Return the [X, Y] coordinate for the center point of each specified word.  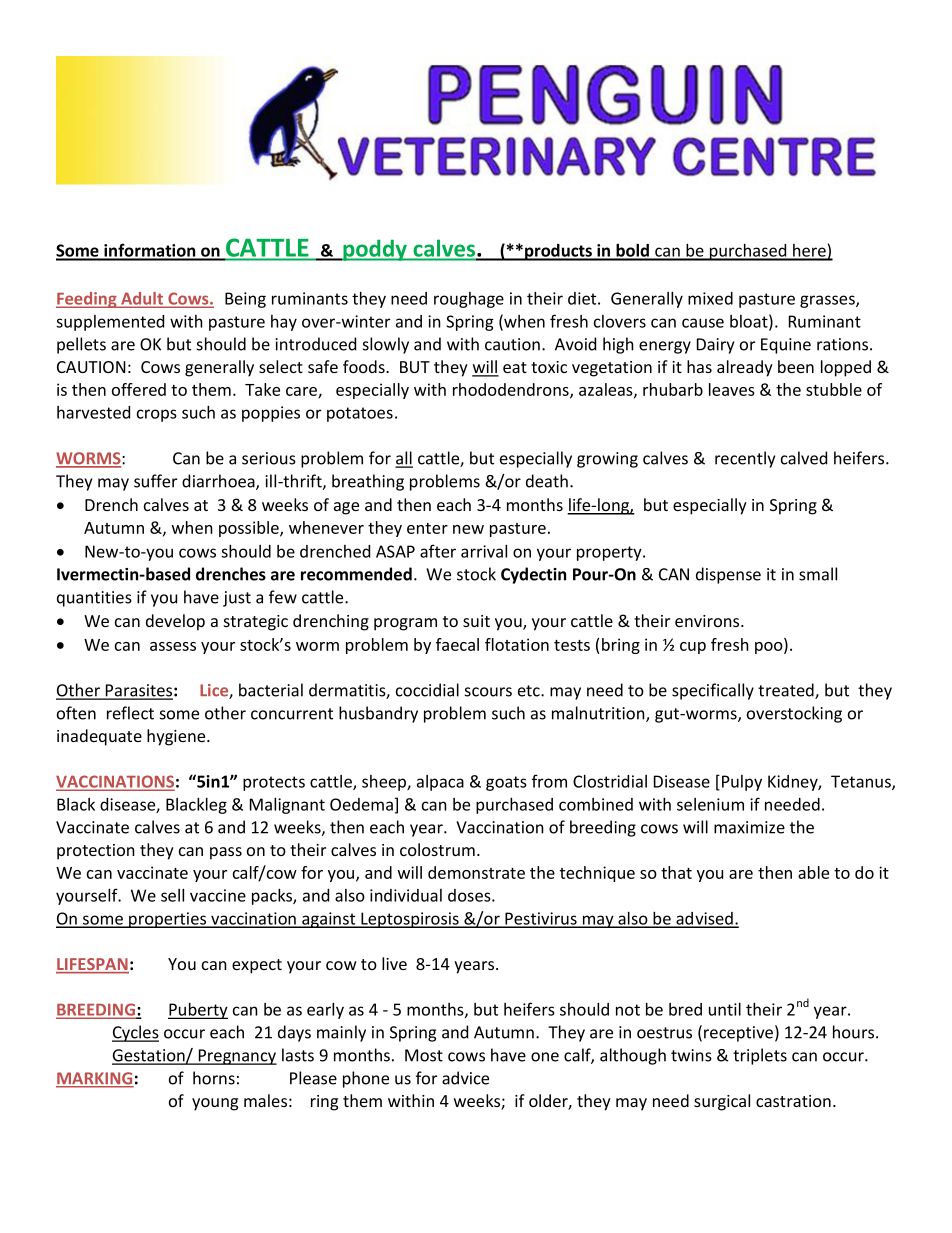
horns [214, 1078]
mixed [710, 298]
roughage [469, 300]
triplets [760, 1056]
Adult [142, 299]
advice [465, 1078]
